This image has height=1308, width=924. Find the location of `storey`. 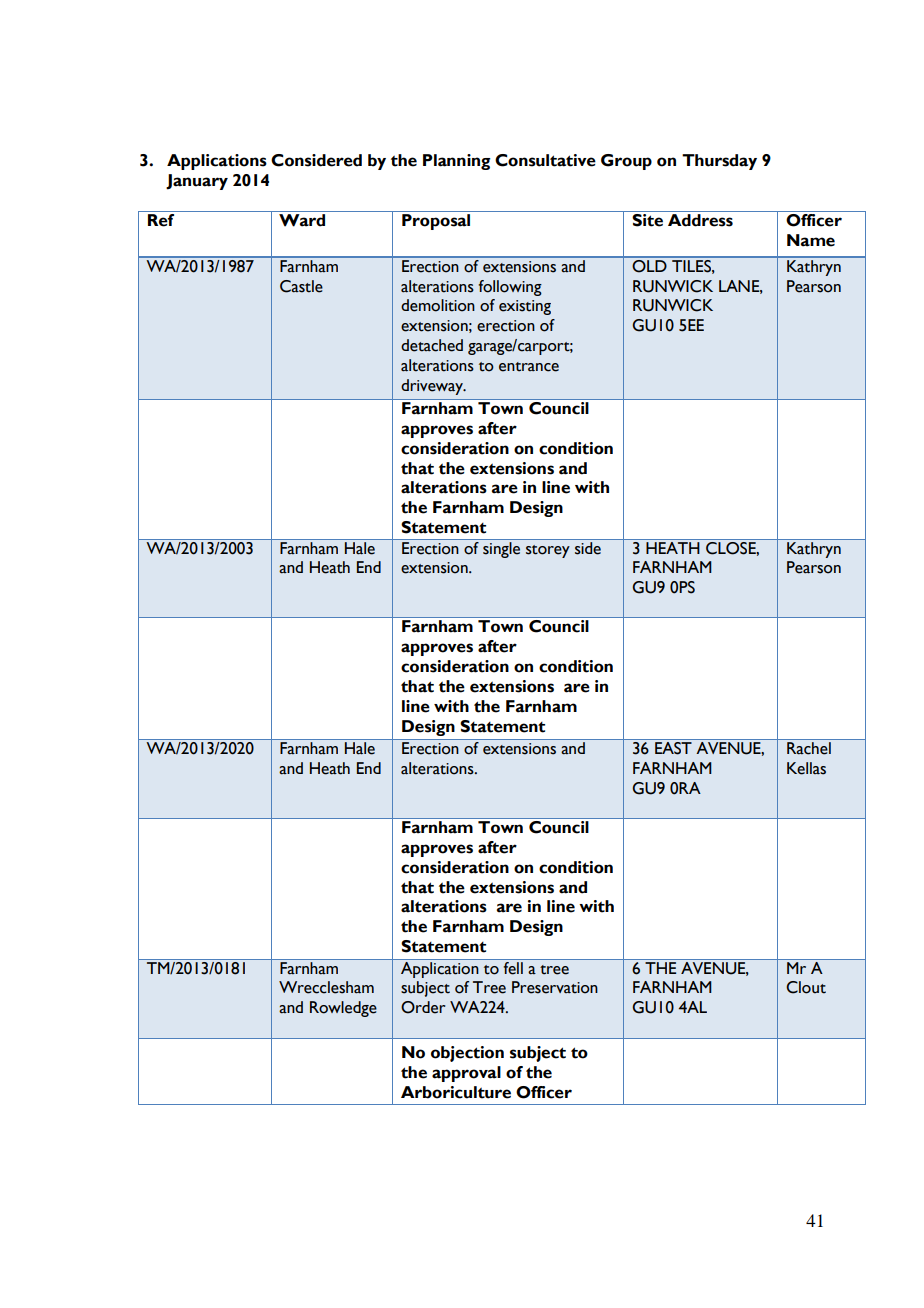

storey is located at coordinates (548, 551).
